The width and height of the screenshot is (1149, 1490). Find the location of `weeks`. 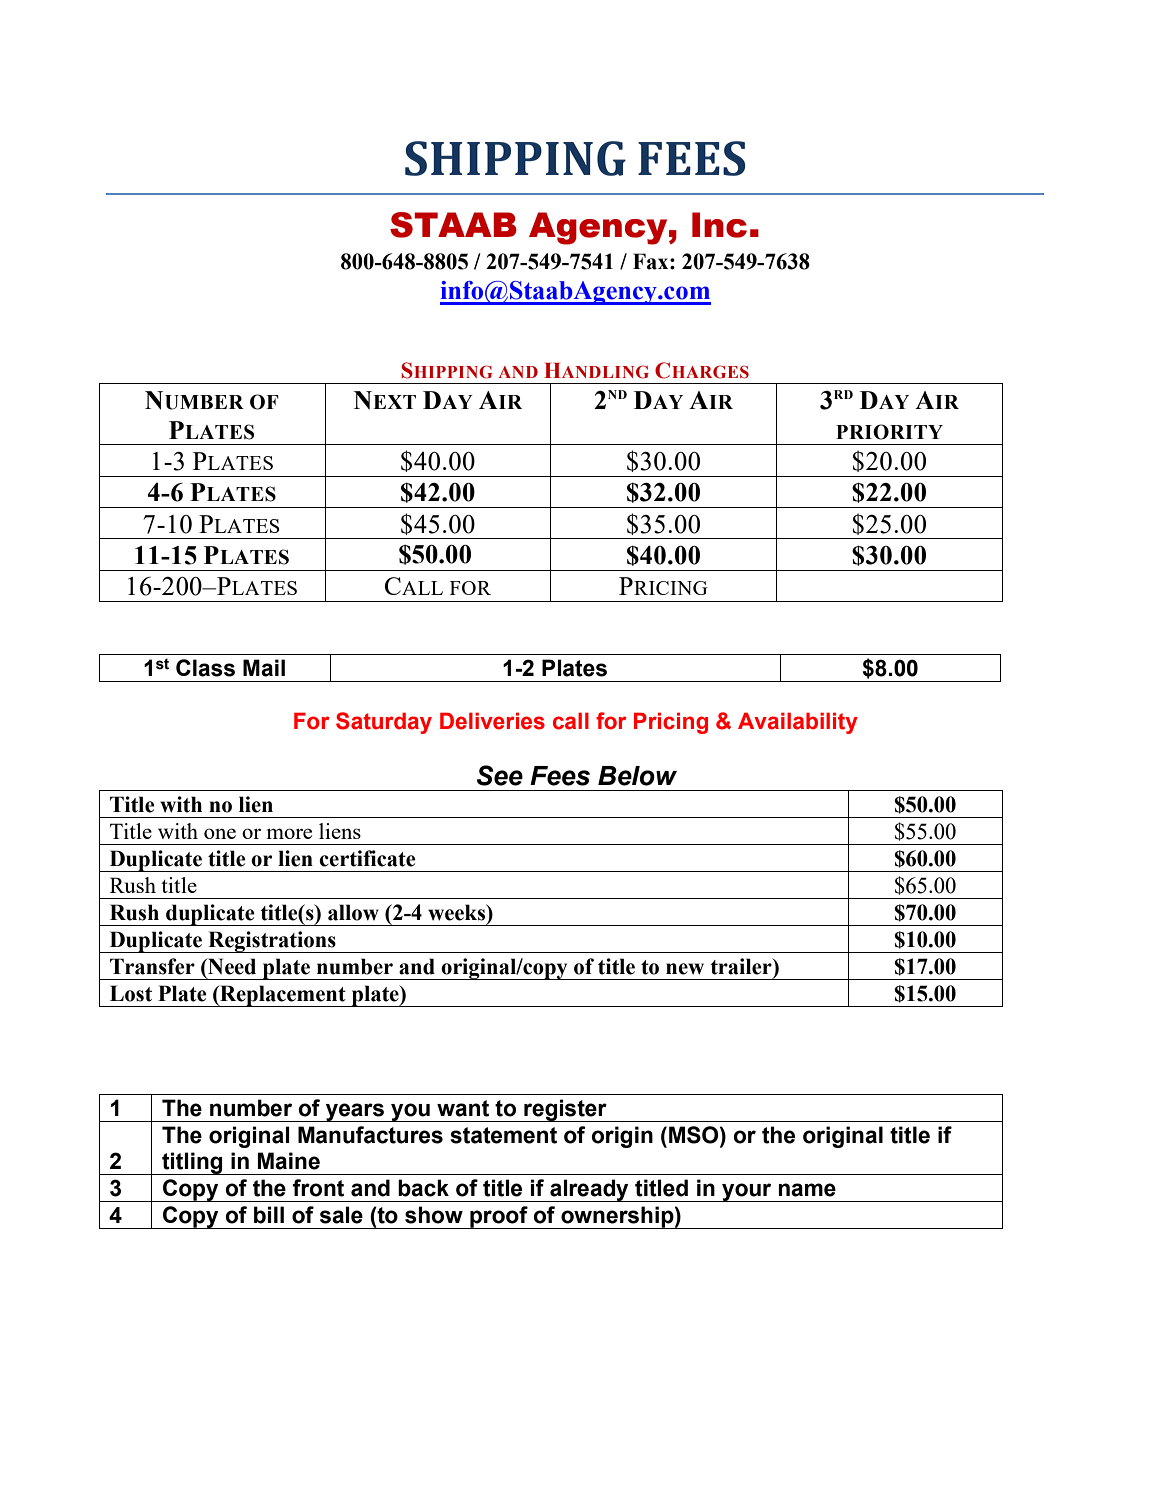

weeks is located at coordinates (458, 913).
